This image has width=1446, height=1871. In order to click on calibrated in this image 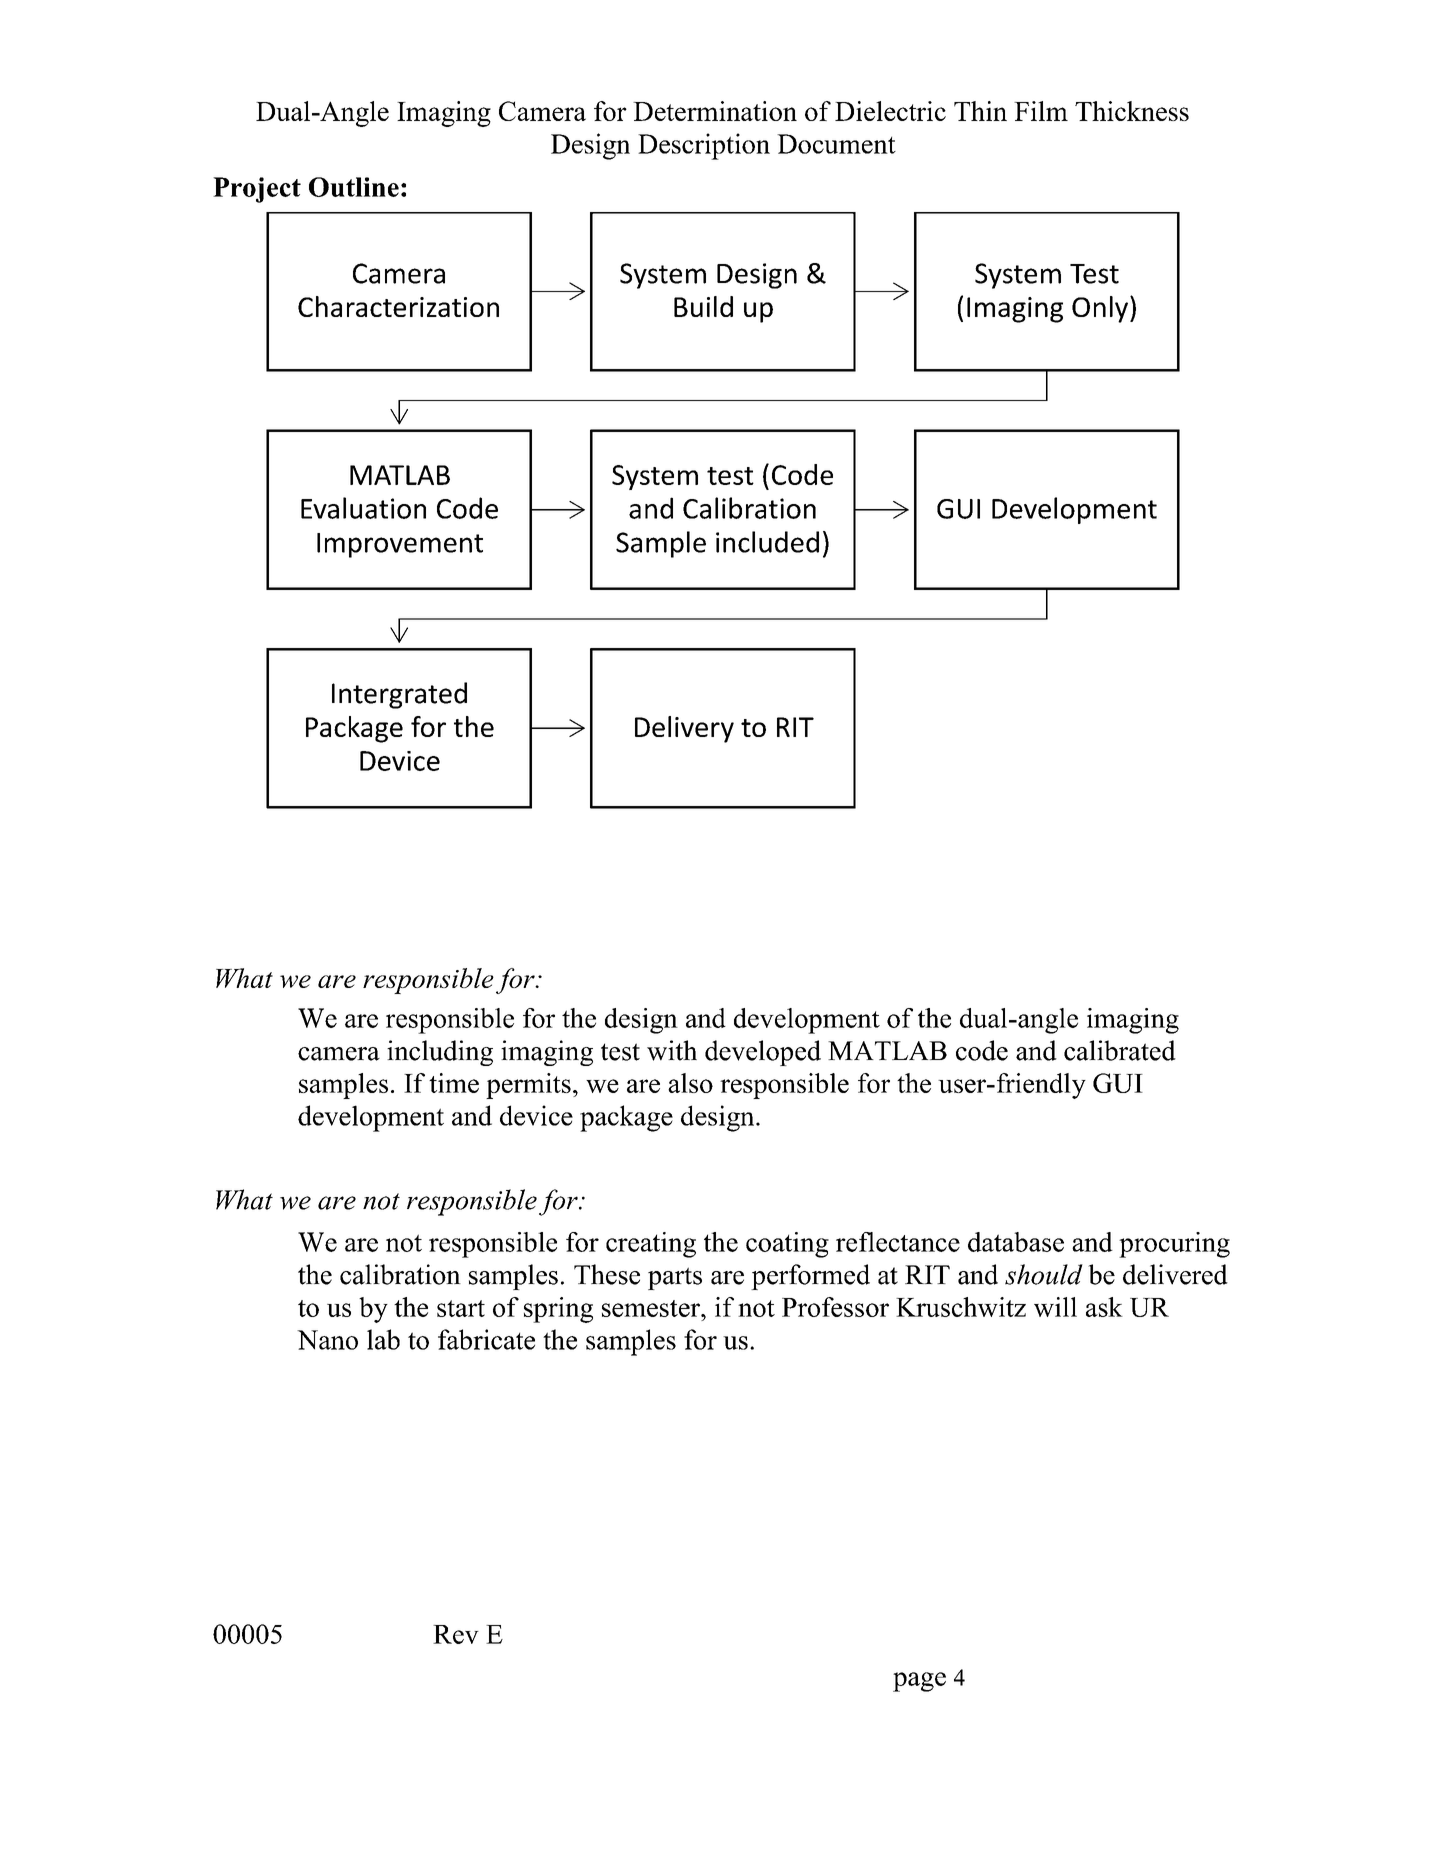, I will do `click(1120, 1050)`.
